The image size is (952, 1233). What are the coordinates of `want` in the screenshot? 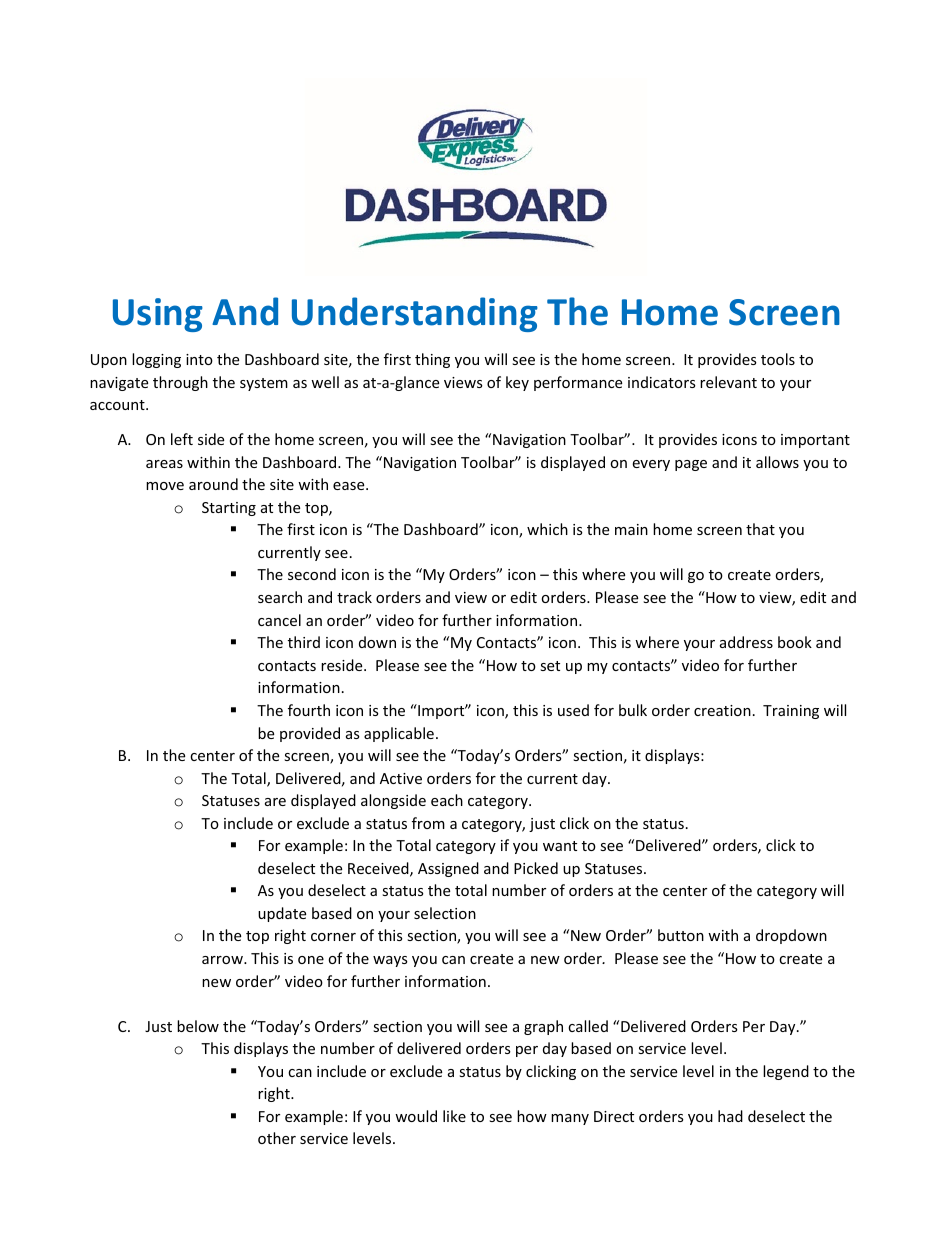 It's located at (560, 846).
